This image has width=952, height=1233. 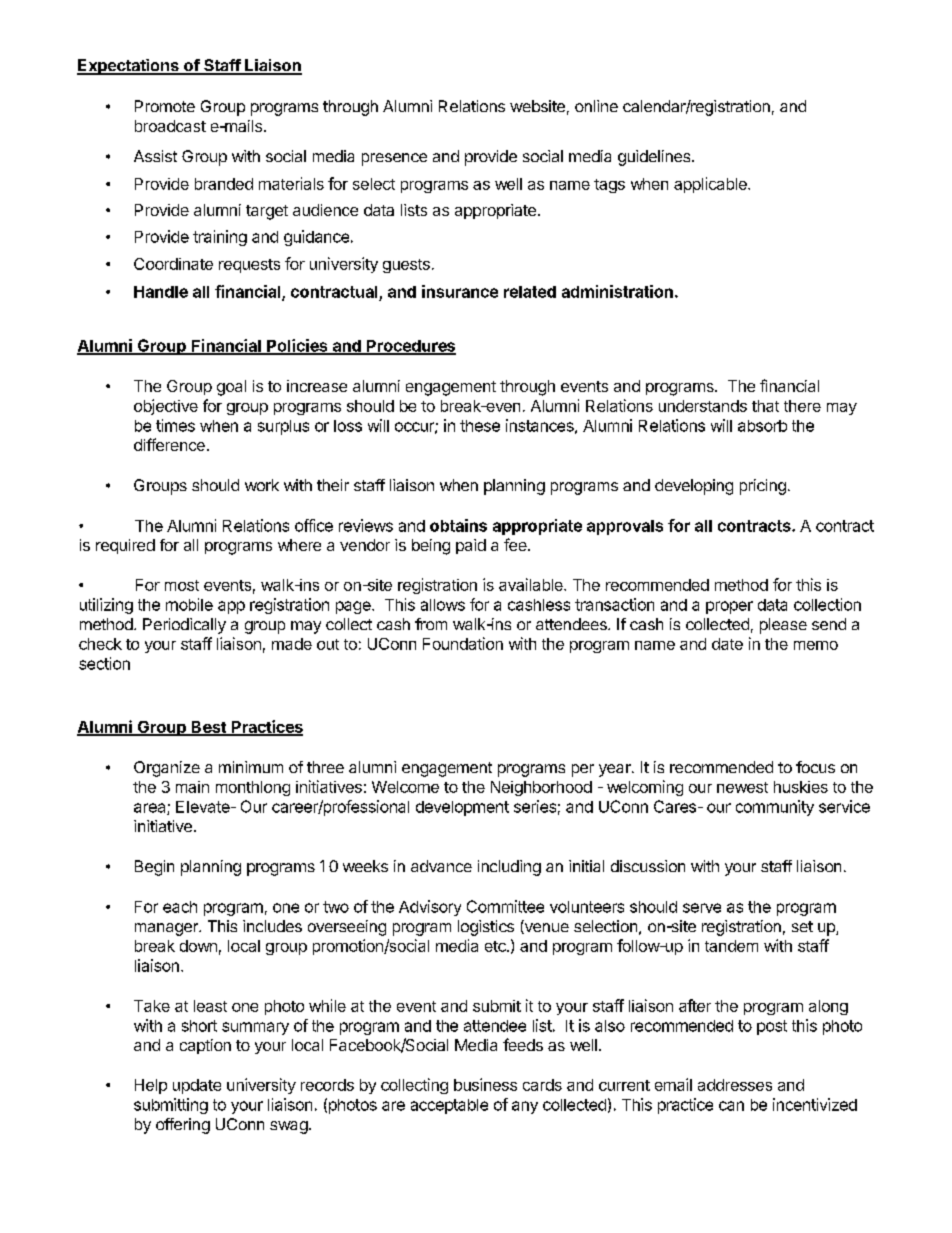 I want to click on development, so click(x=462, y=808).
